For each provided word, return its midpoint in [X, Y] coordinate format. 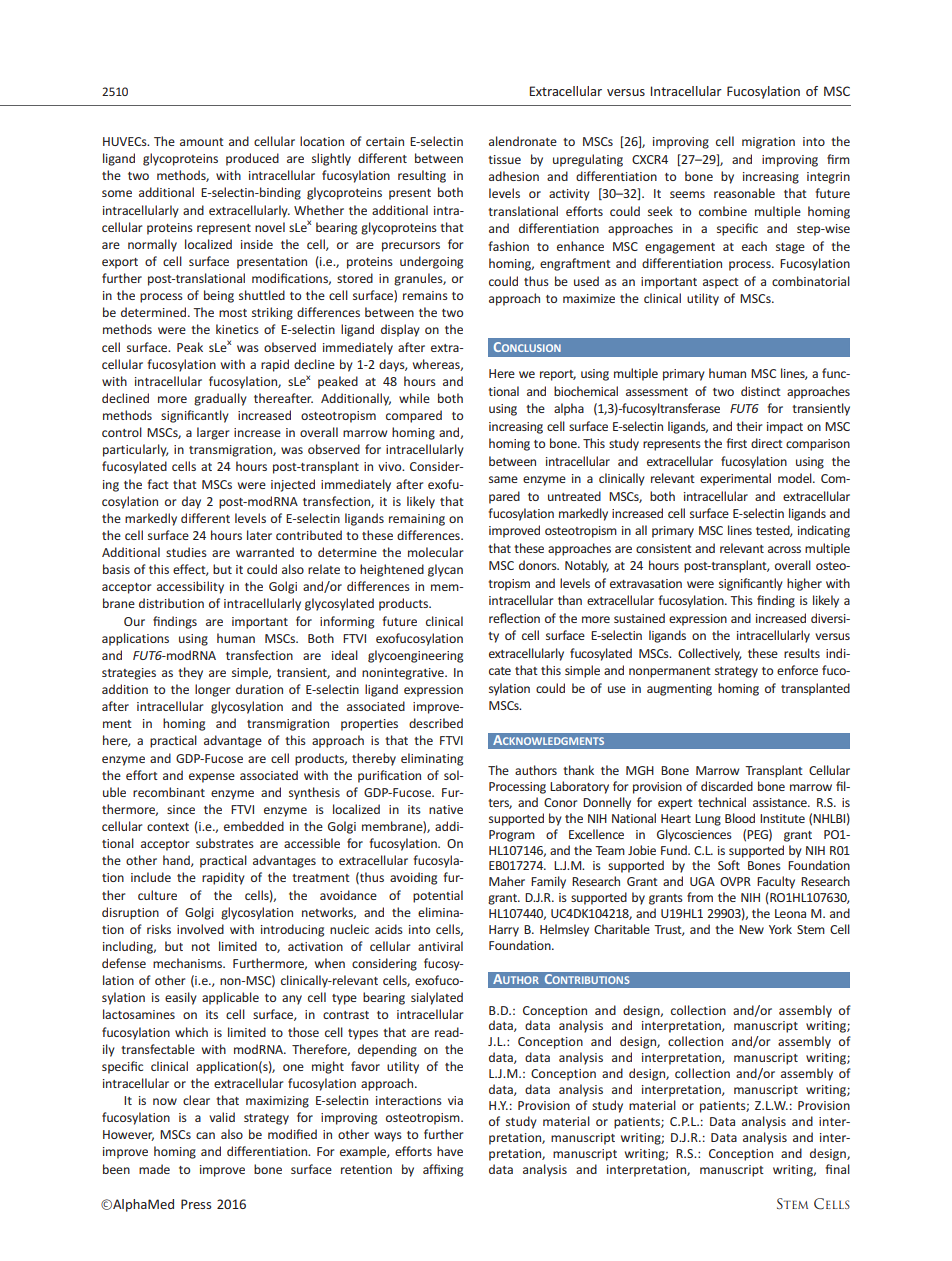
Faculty [776, 882]
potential [438, 896]
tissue [504, 159]
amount [202, 142]
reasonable [744, 193]
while [414, 398]
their [749, 426]
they [190, 673]
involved [200, 929]
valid [222, 1117]
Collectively [710, 654]
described [436, 723]
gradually [220, 399]
